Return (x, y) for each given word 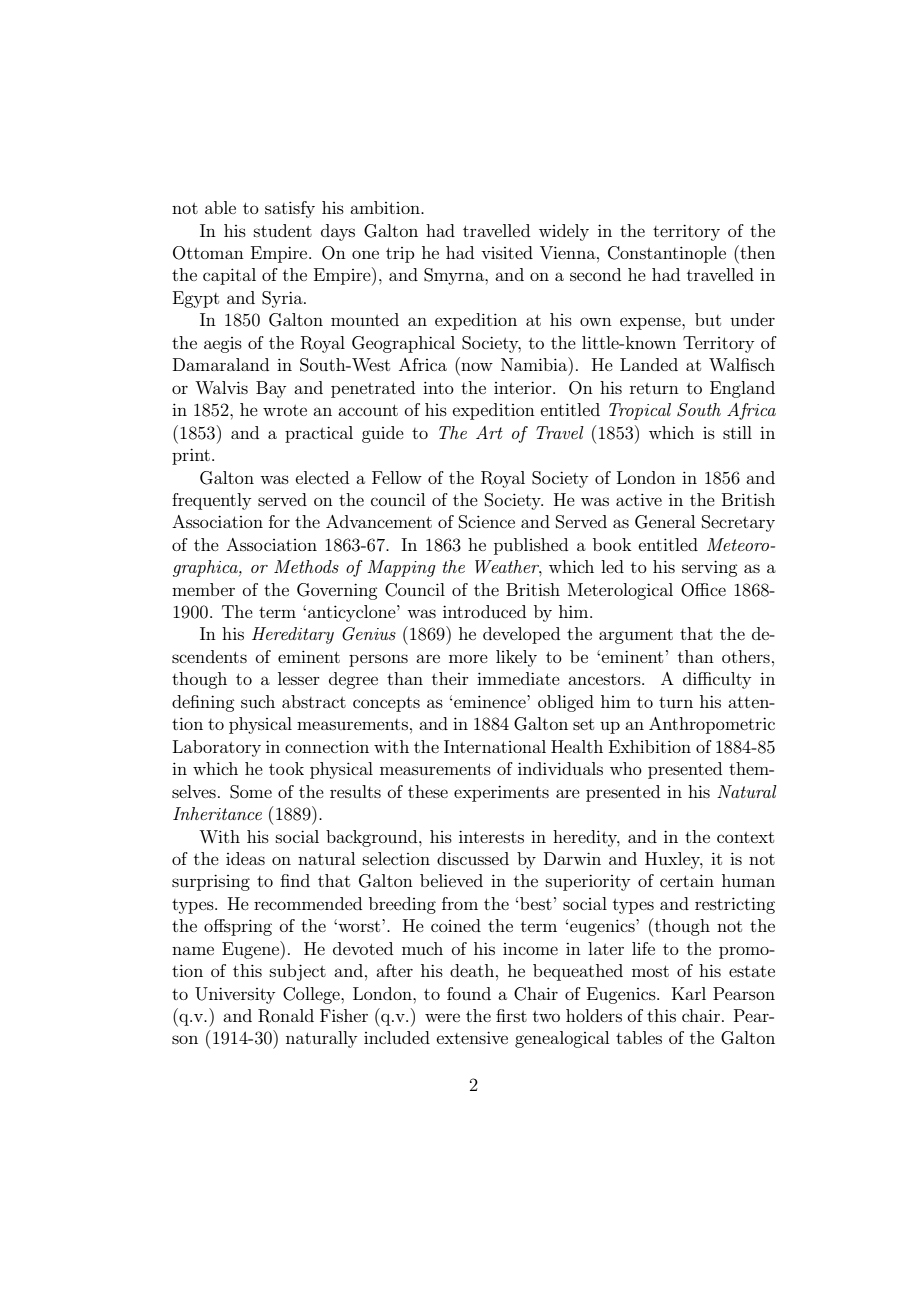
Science (487, 522)
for (279, 521)
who (626, 768)
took (286, 768)
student (283, 230)
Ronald (286, 1016)
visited (507, 252)
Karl (689, 993)
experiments (501, 793)
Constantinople (667, 254)
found (469, 993)
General (665, 522)
